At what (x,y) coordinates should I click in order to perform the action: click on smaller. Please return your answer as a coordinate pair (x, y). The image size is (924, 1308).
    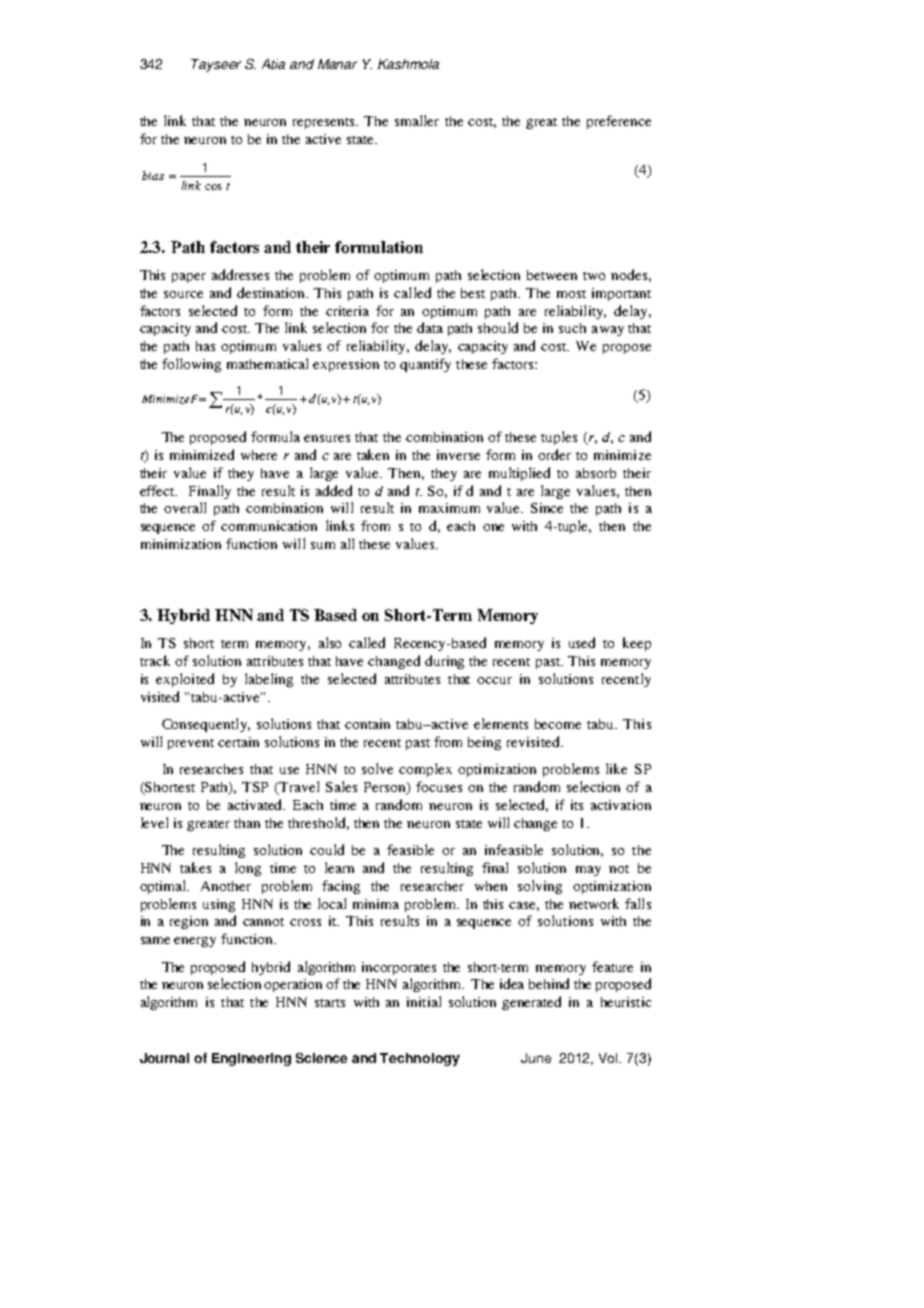
    Looking at the image, I should click on (417, 120).
